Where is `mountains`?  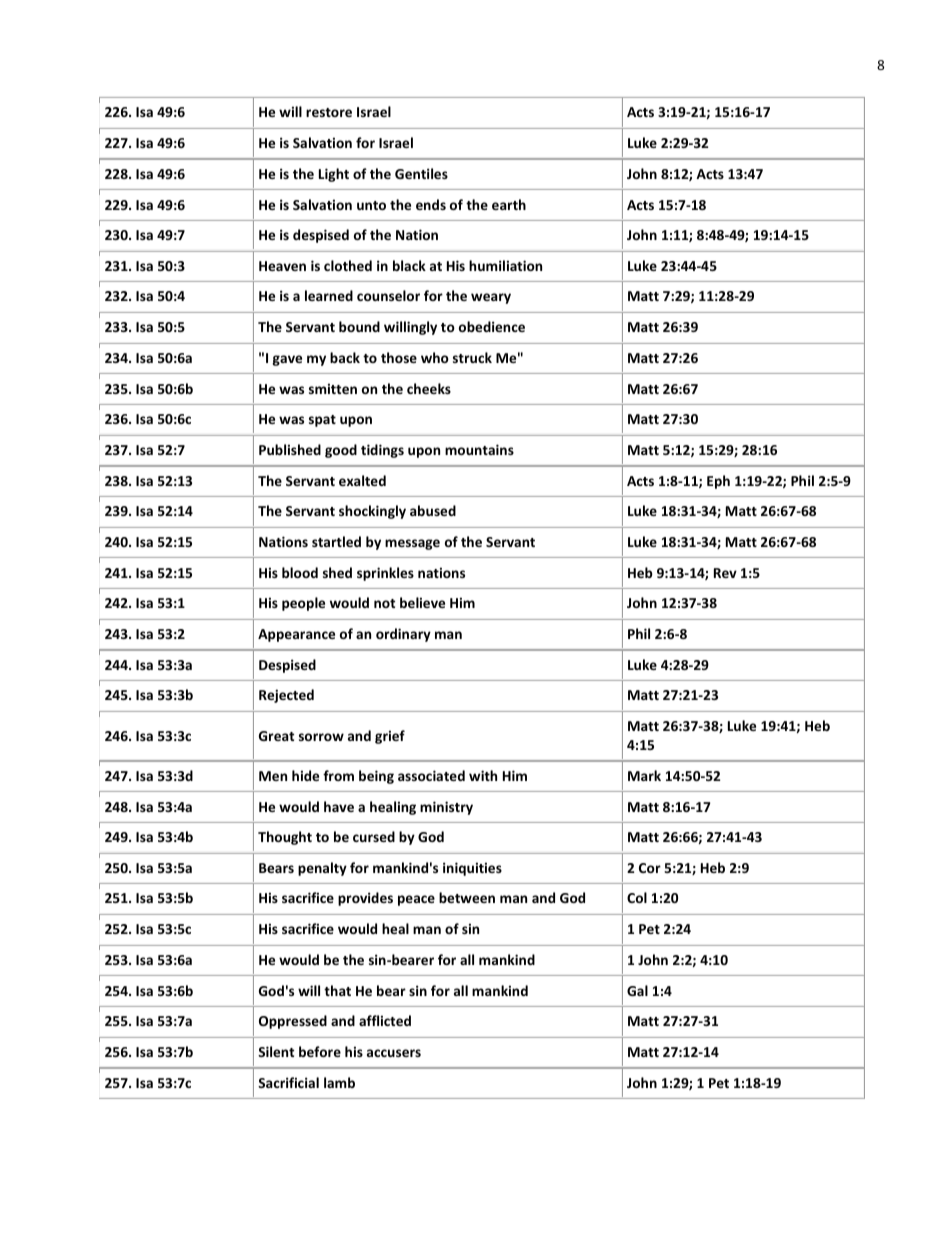 mountains is located at coordinates (479, 449).
